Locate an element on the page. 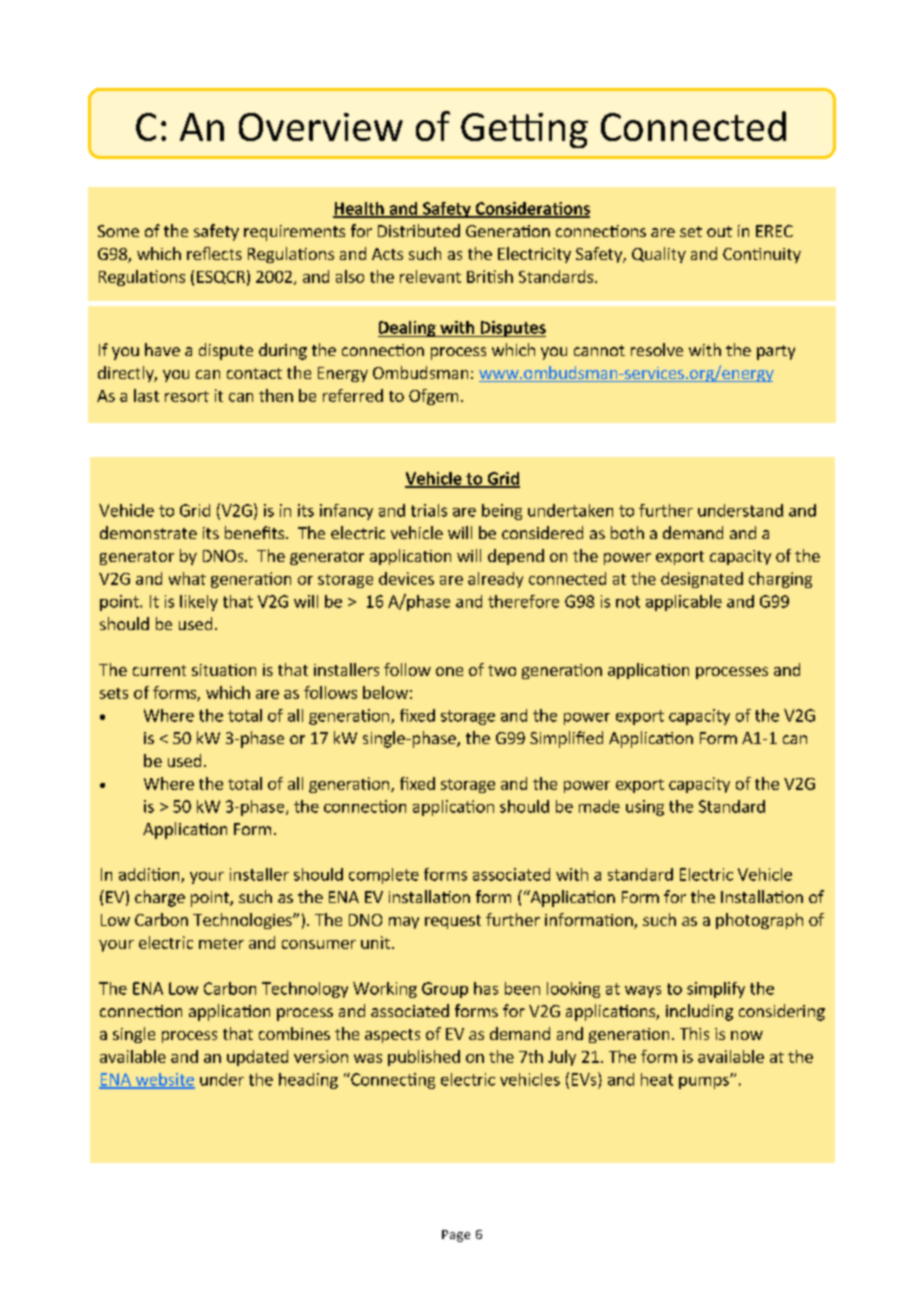  website is located at coordinates (164, 1080).
